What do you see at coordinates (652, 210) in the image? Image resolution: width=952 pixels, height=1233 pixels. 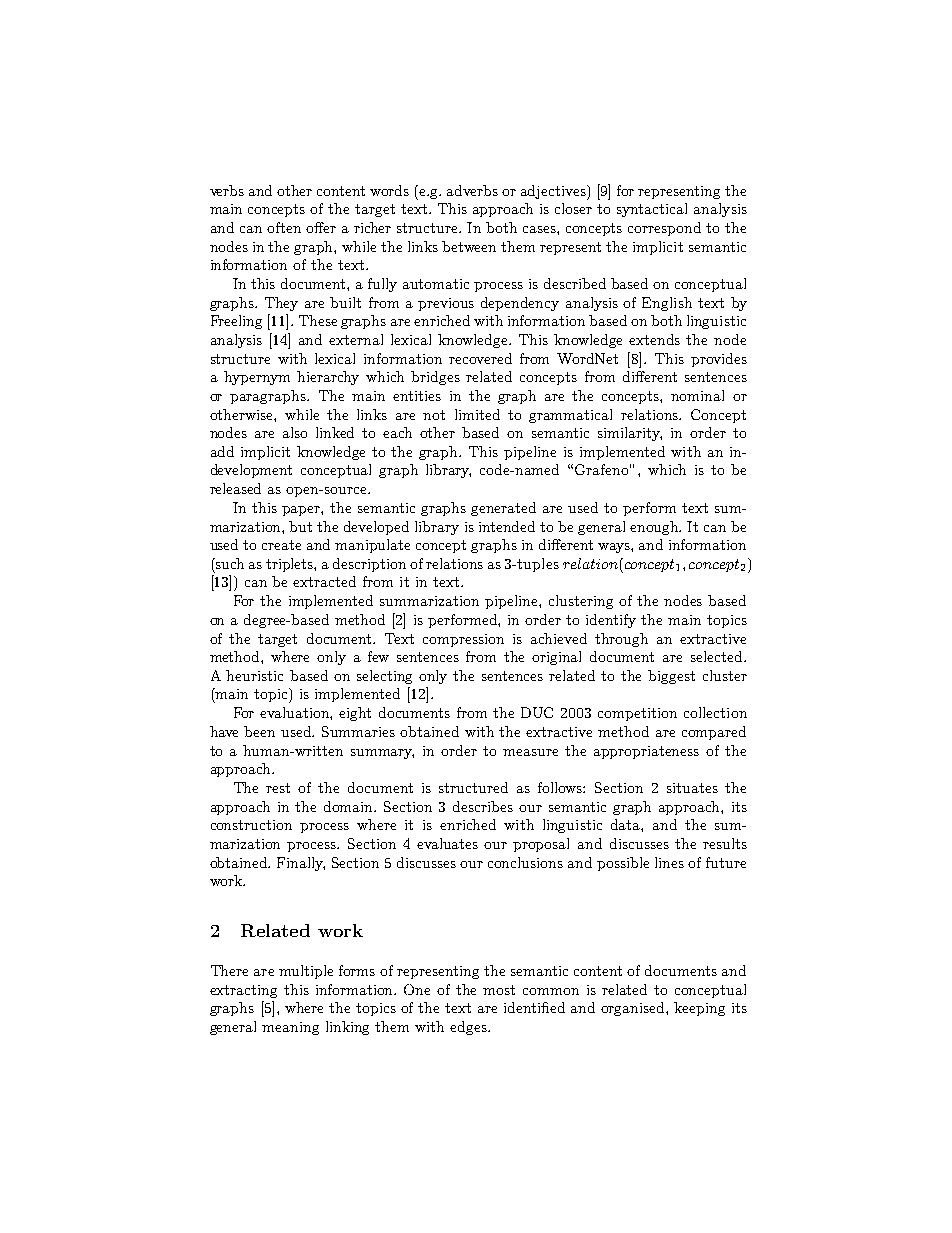 I see `syntactical` at bounding box center [652, 210].
